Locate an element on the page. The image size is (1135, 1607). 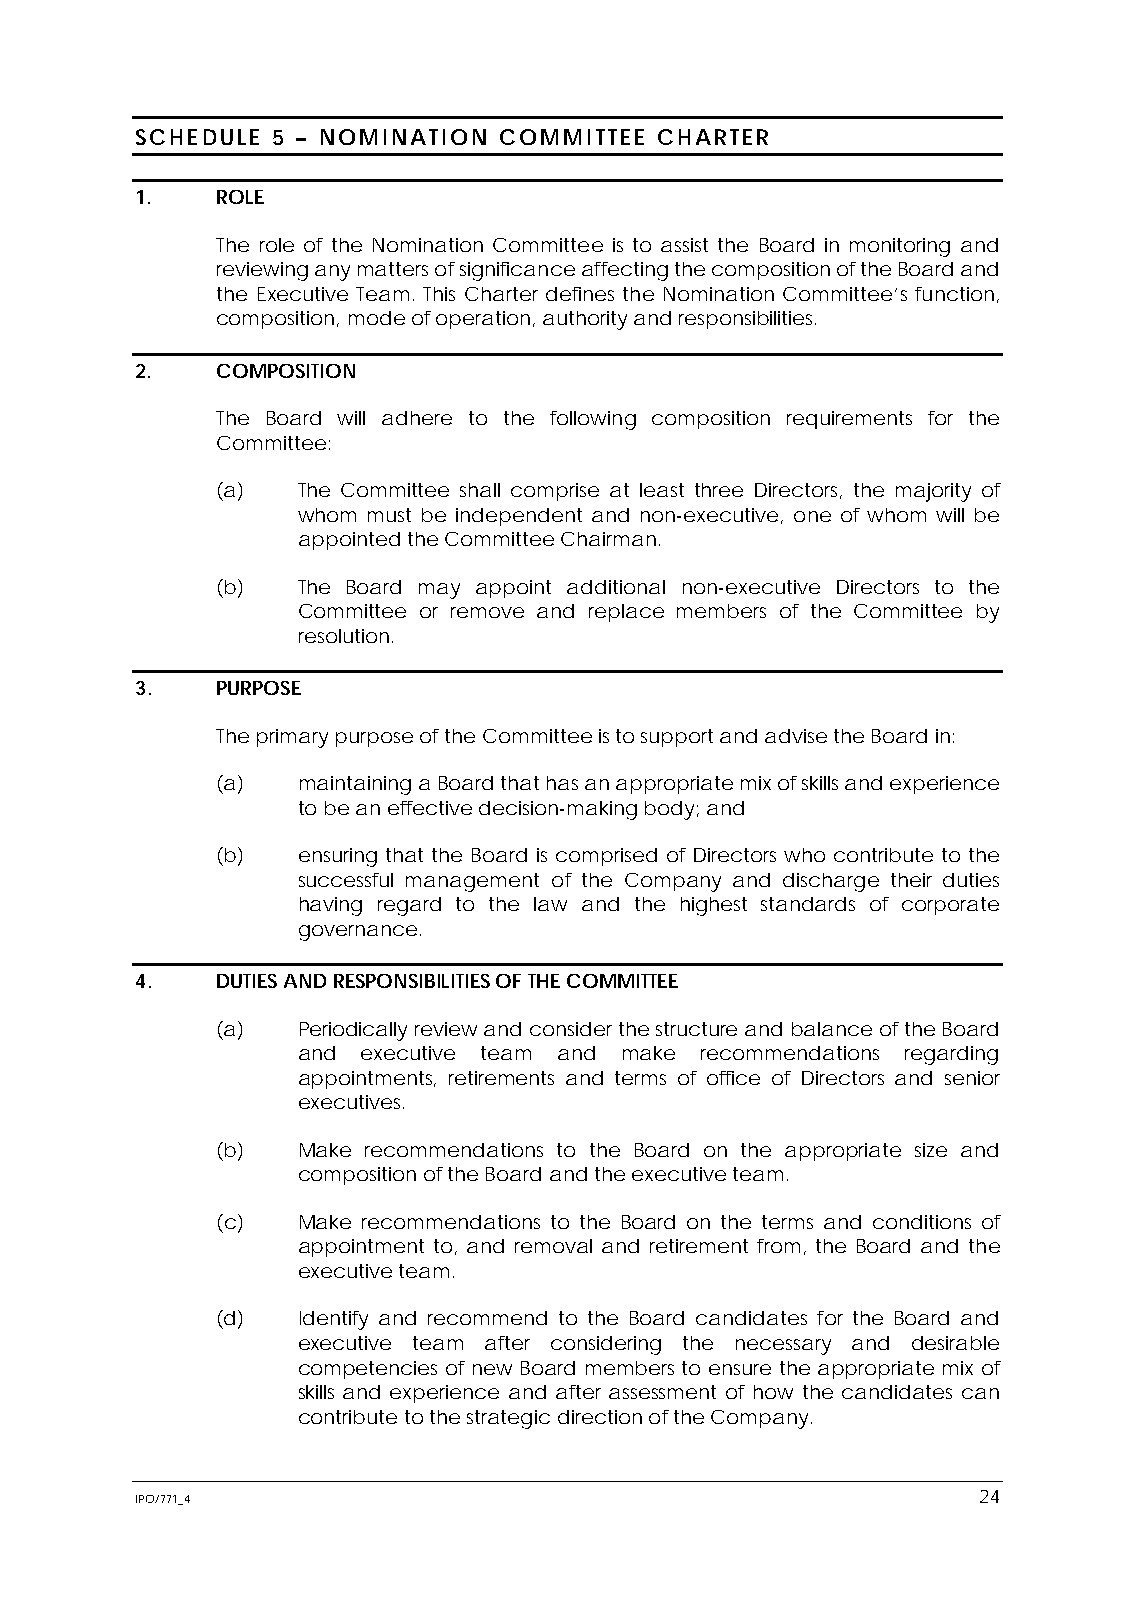
advise is located at coordinates (796, 736).
